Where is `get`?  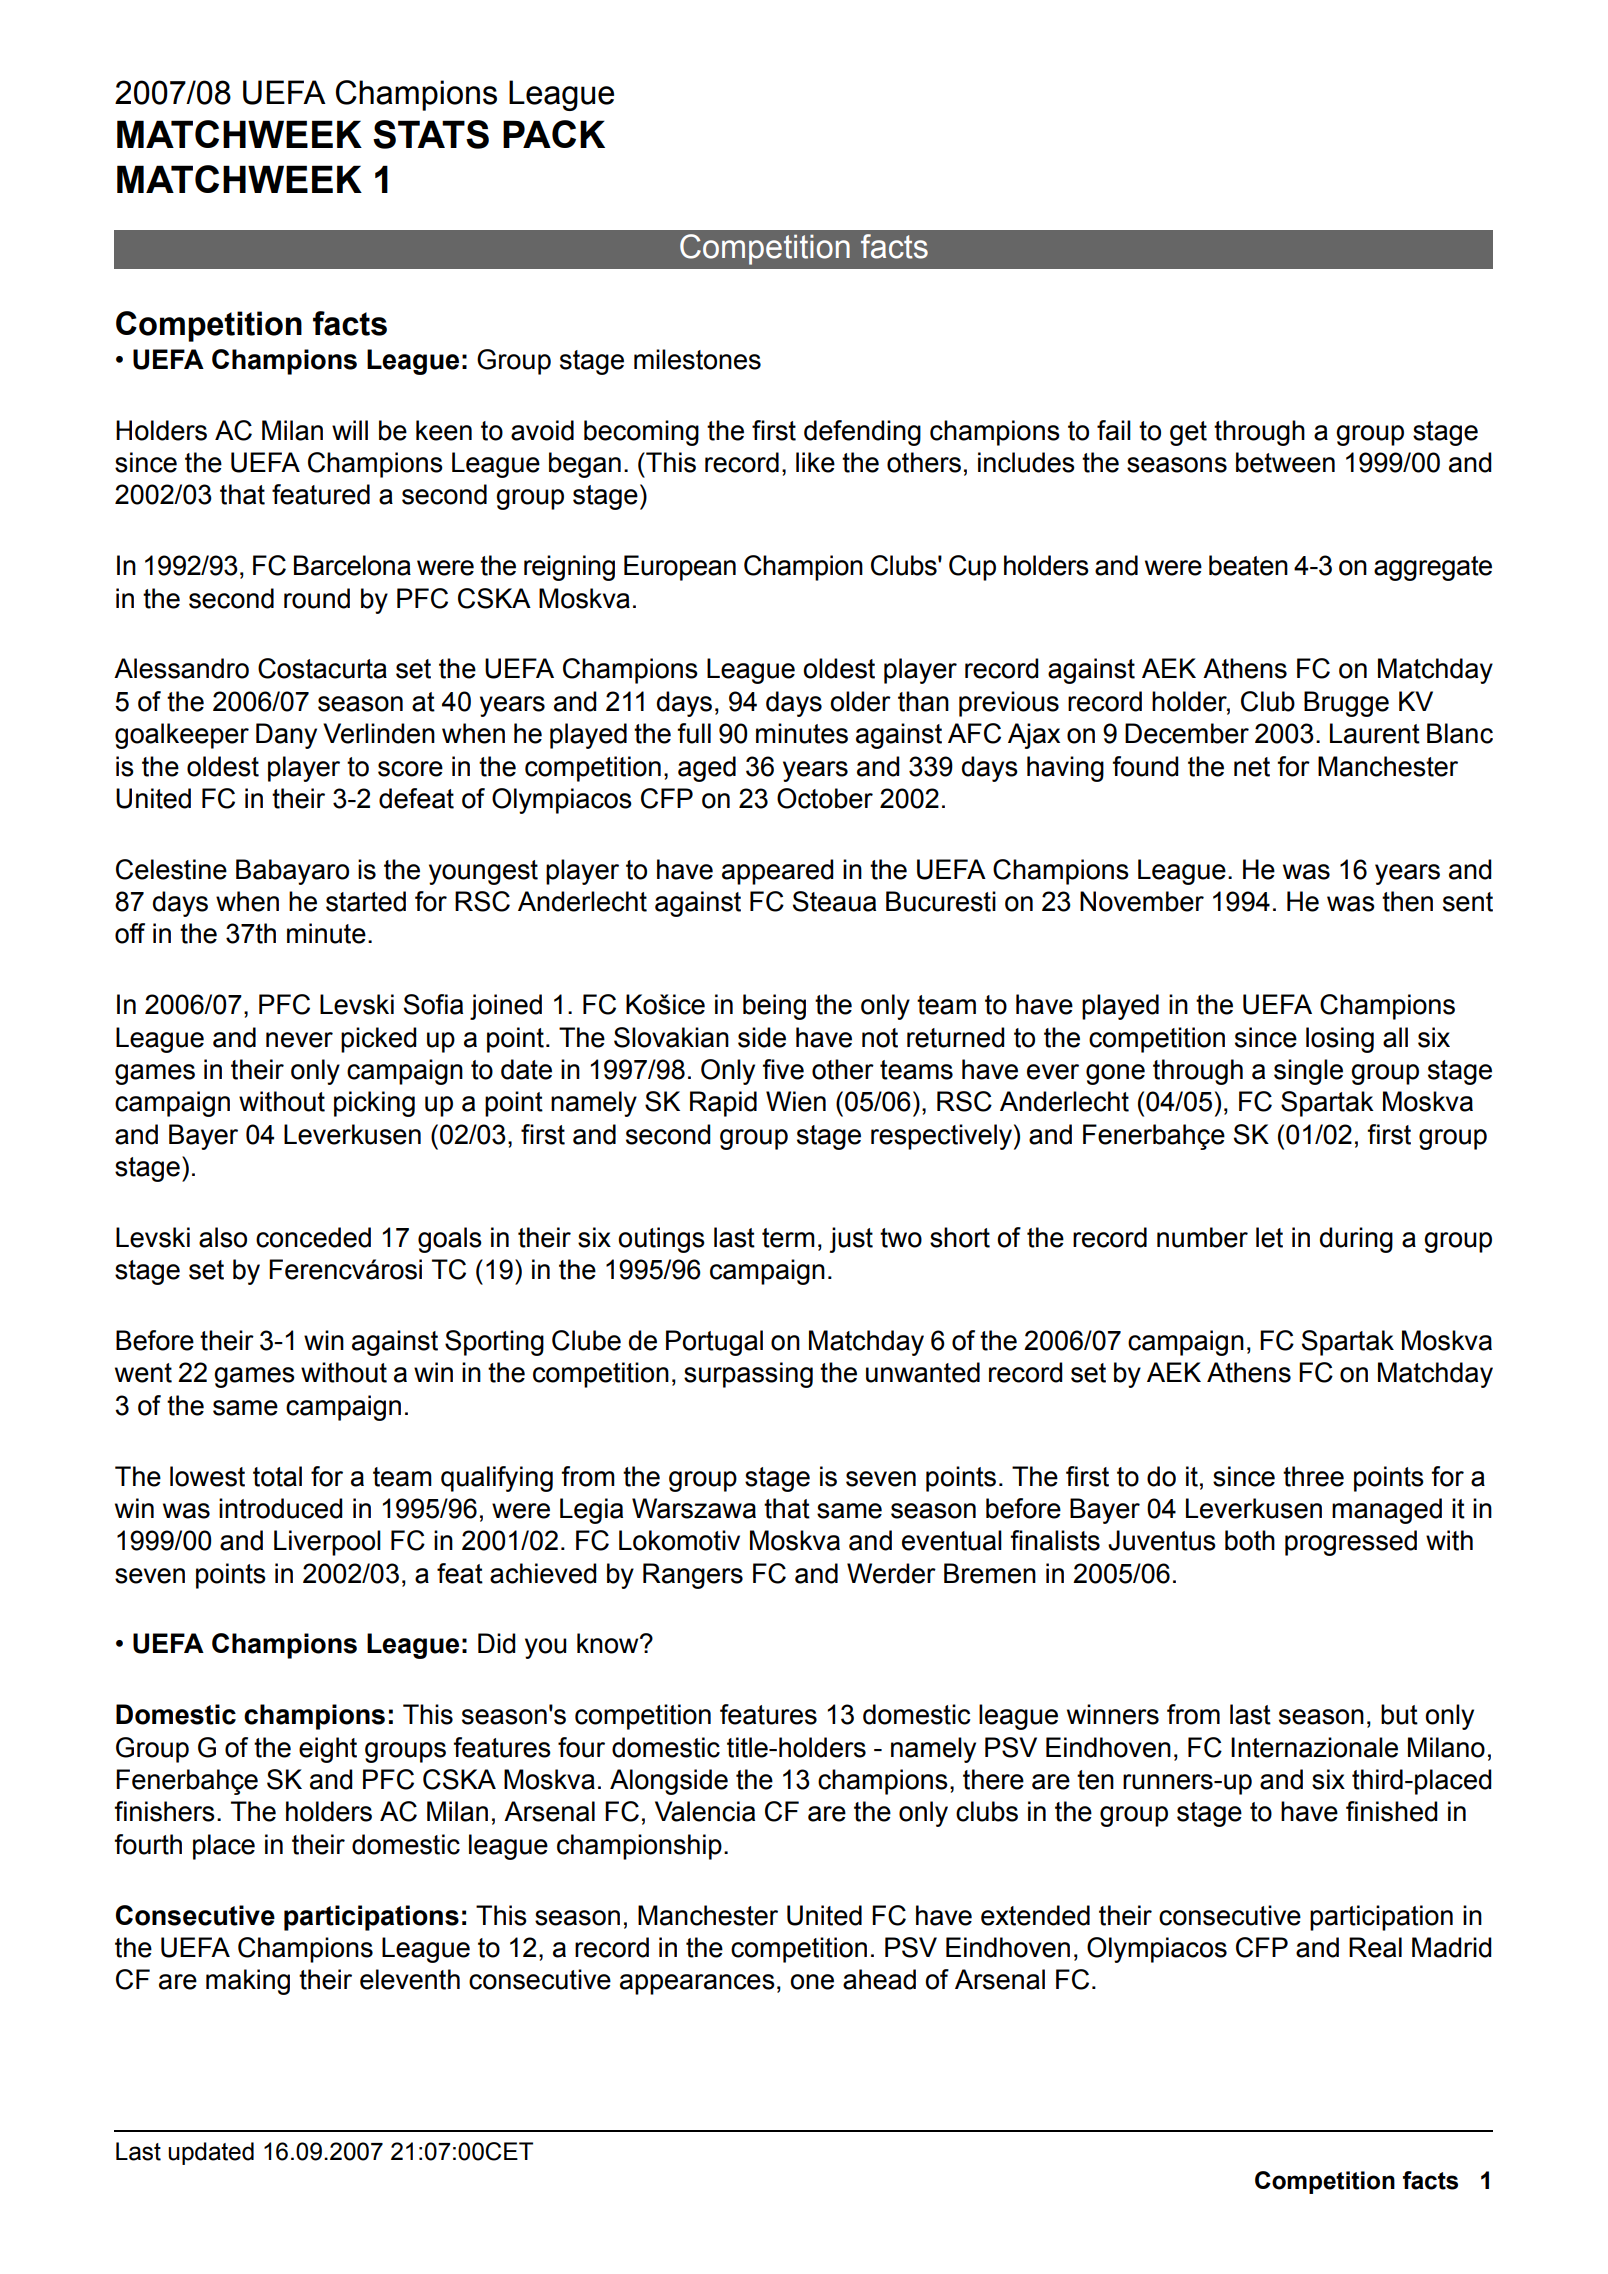 get is located at coordinates (1188, 433).
